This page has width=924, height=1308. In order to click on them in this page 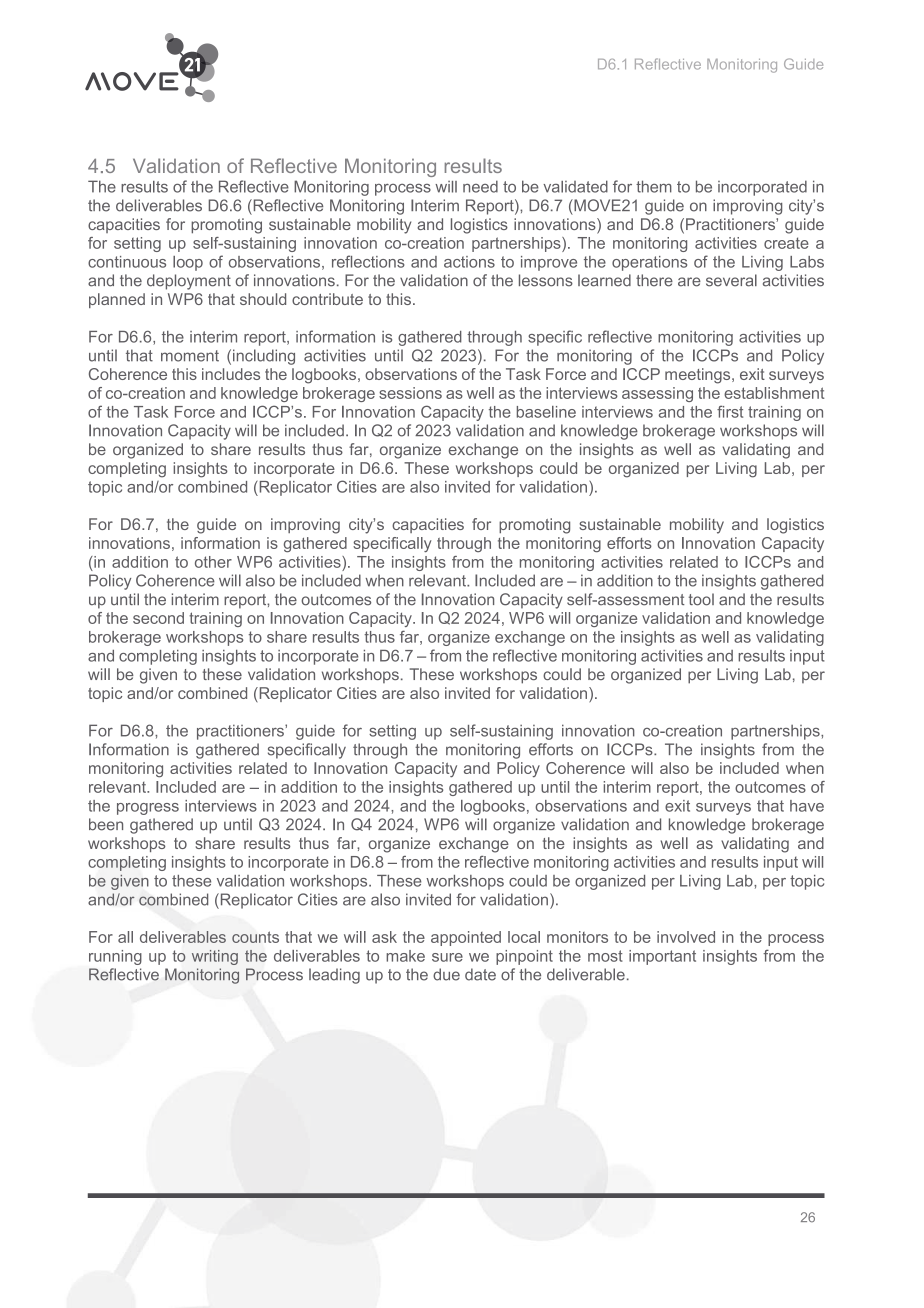, I will do `click(654, 186)`.
